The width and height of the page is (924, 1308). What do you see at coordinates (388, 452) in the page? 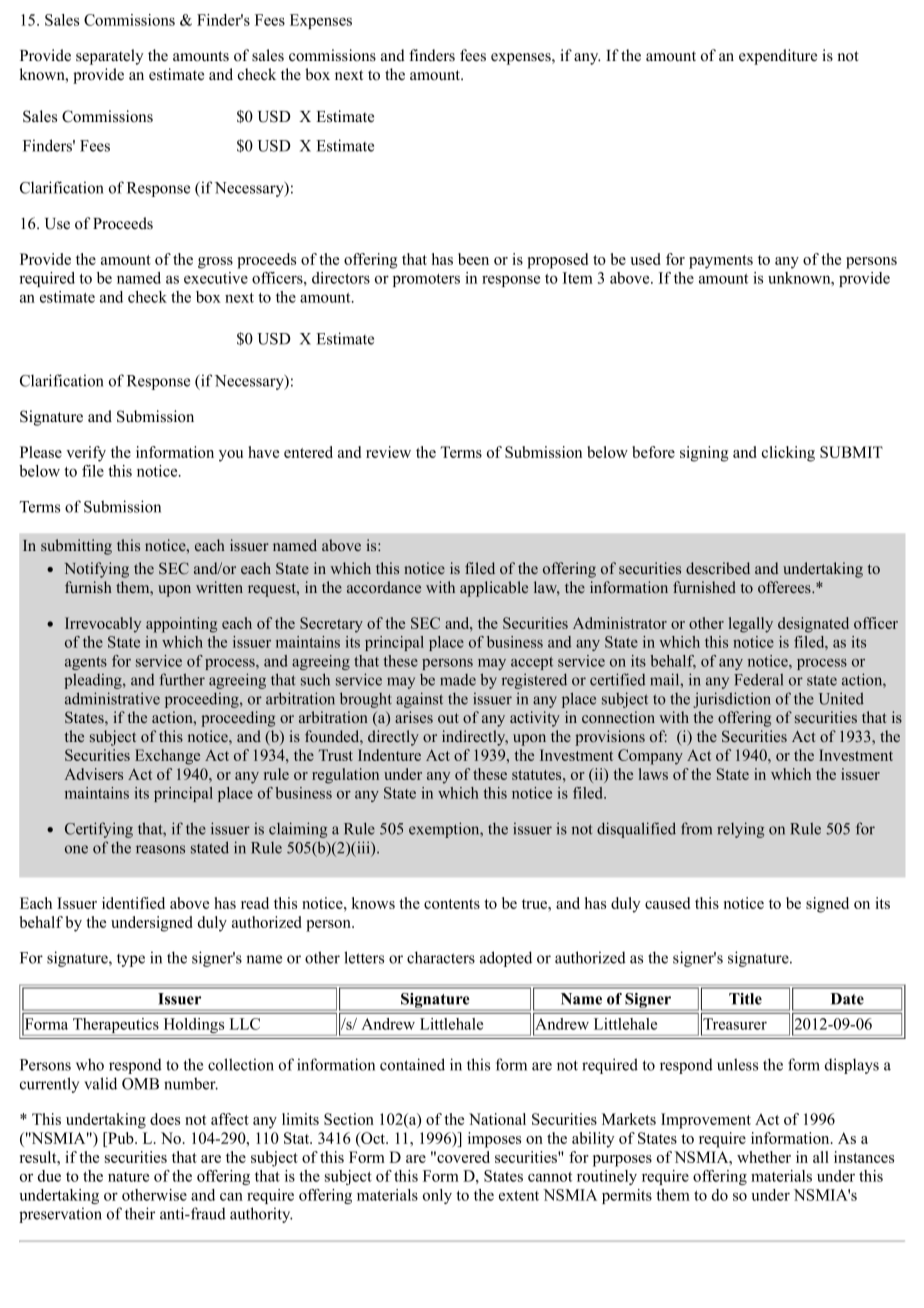
I see `review` at bounding box center [388, 452].
